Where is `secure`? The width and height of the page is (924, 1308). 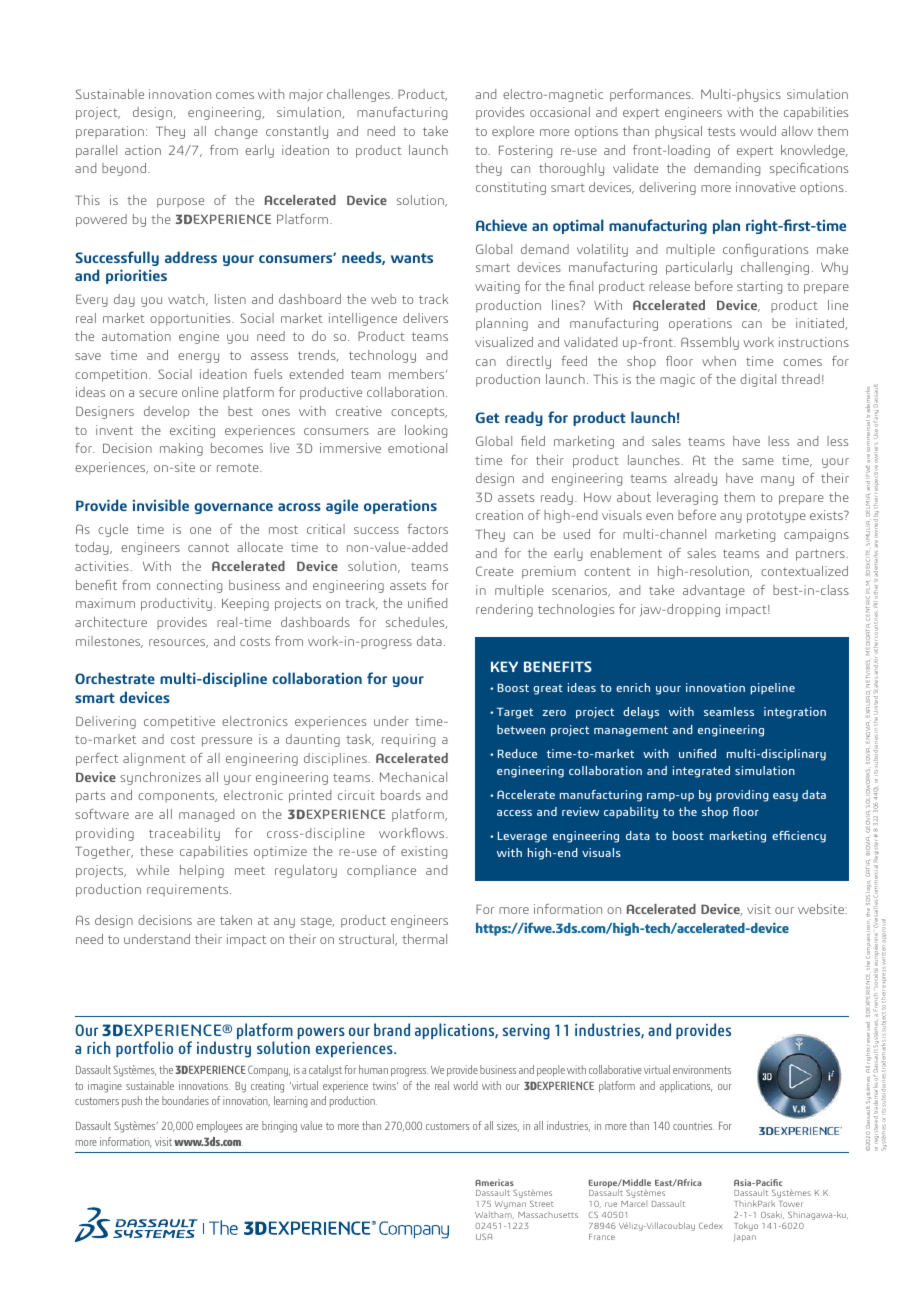
secure is located at coordinates (158, 393).
